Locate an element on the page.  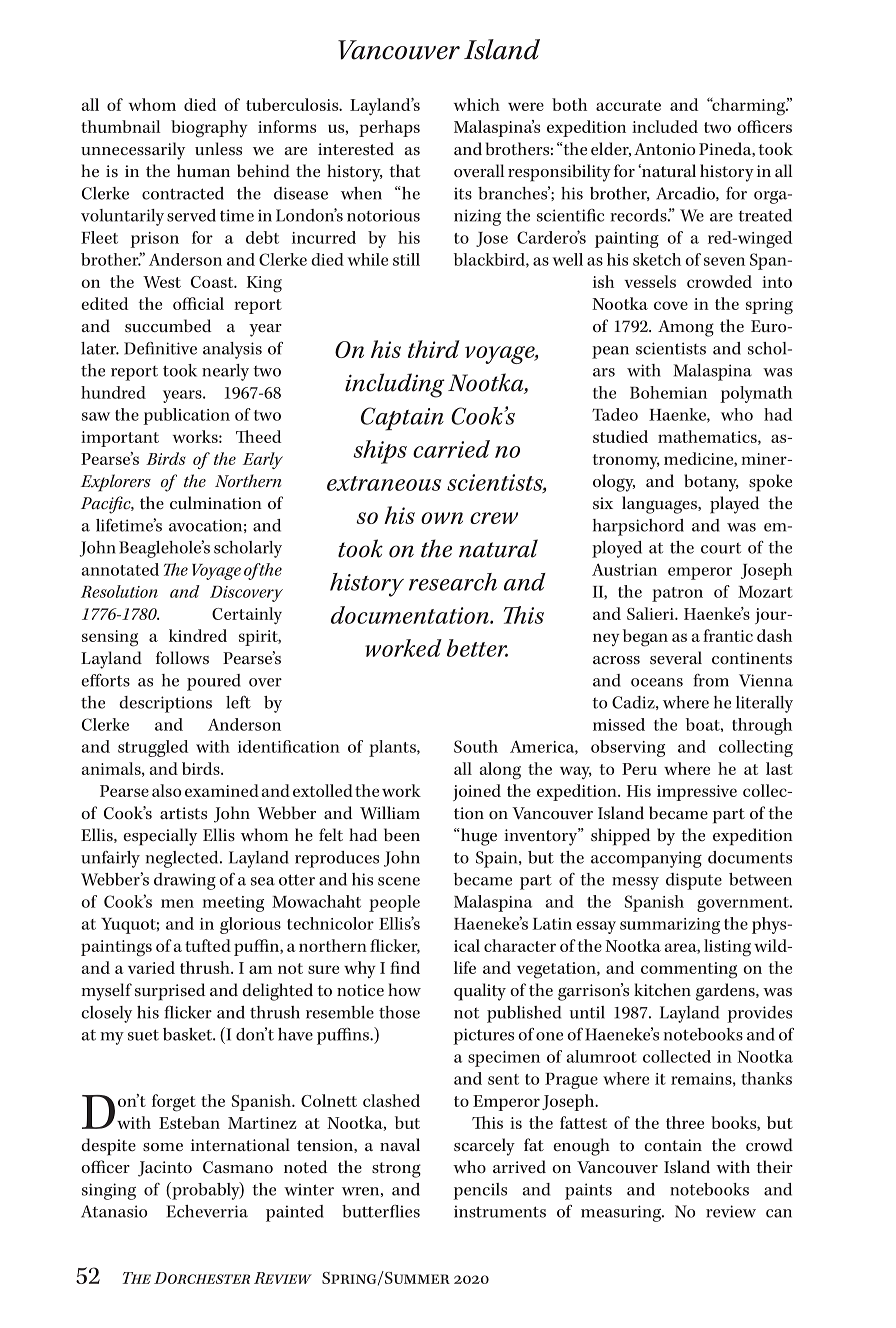
dispute is located at coordinates (694, 881).
